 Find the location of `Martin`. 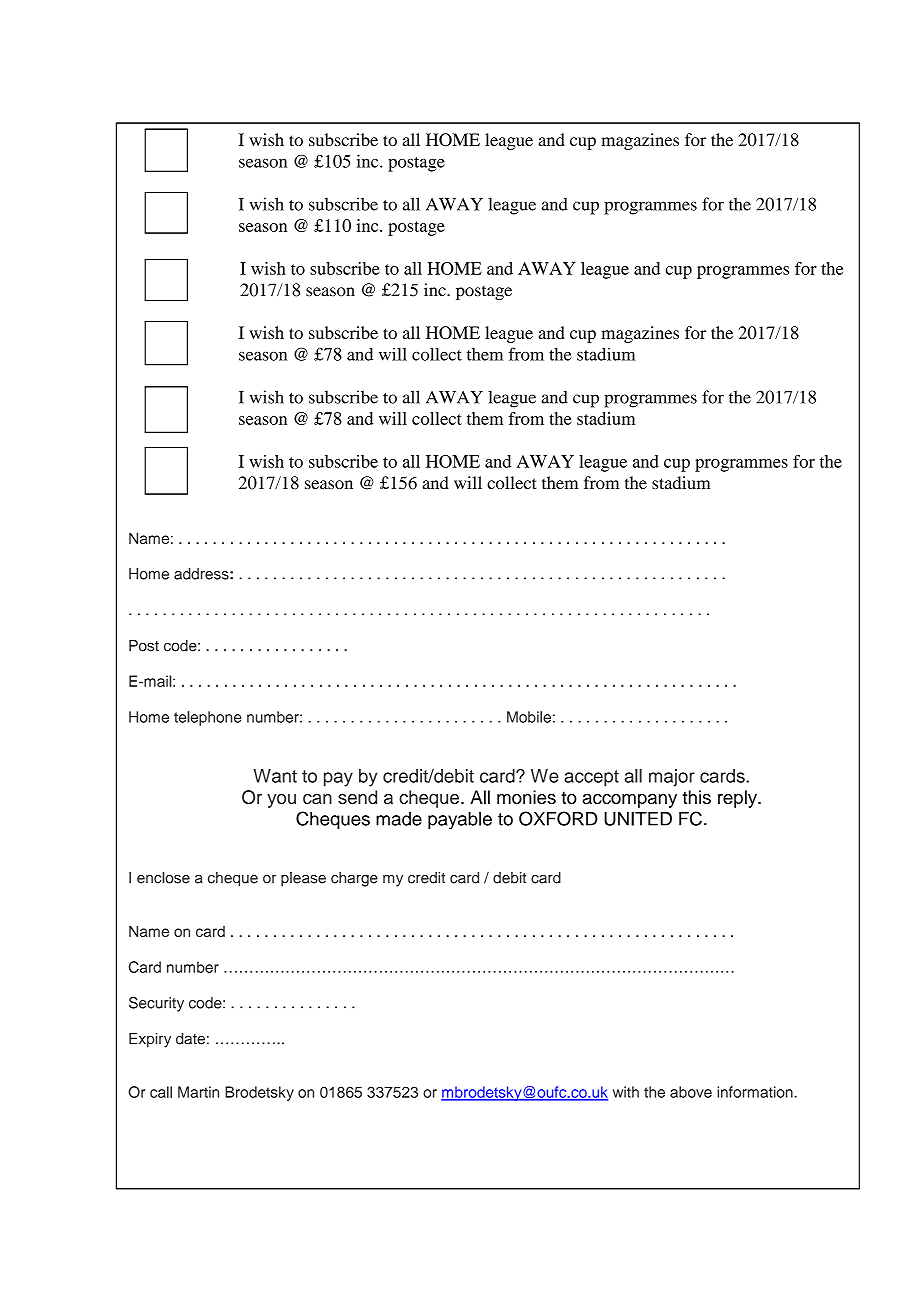

Martin is located at coordinates (198, 1092).
